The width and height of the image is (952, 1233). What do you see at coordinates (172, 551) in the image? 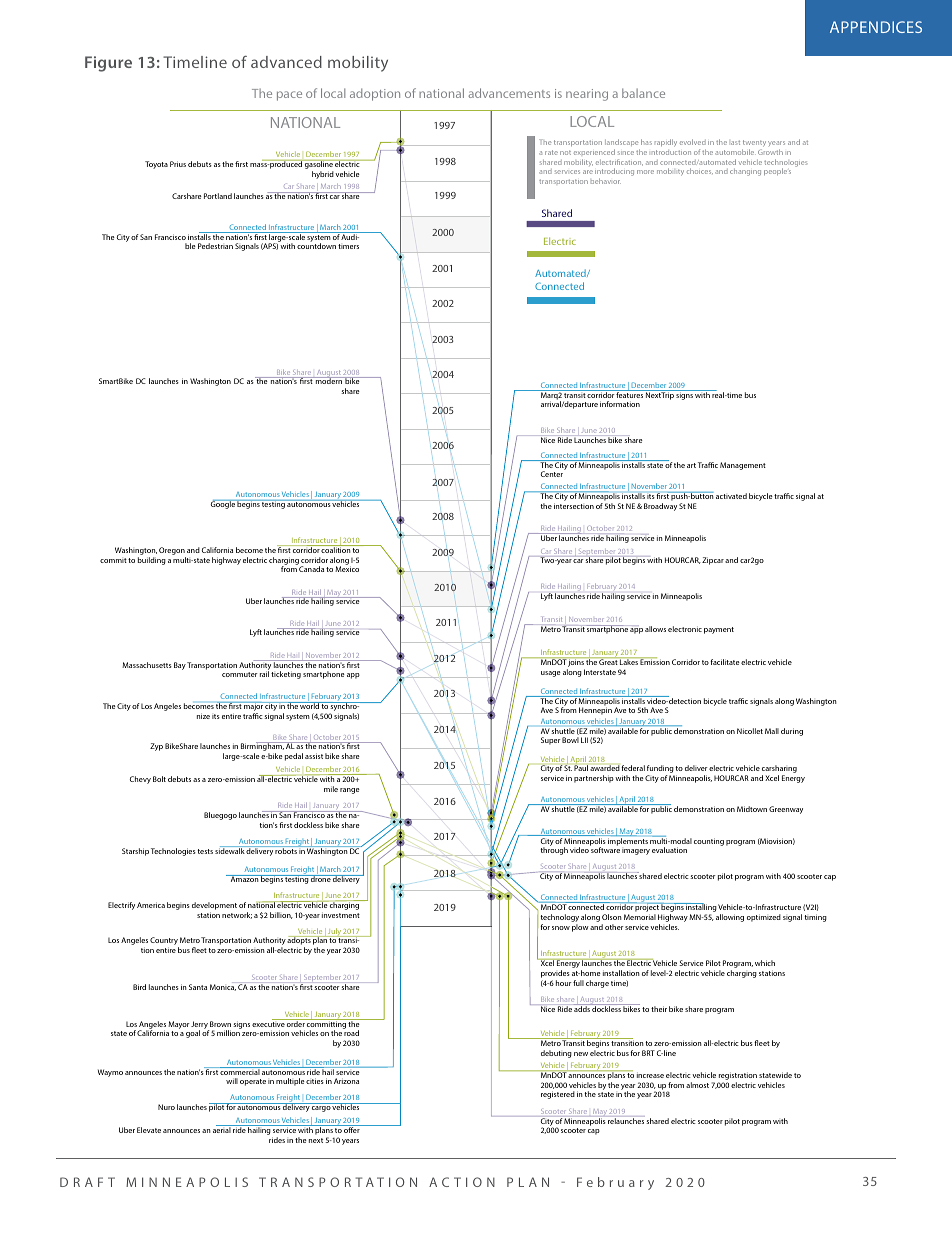
I see `Oregon` at bounding box center [172, 551].
